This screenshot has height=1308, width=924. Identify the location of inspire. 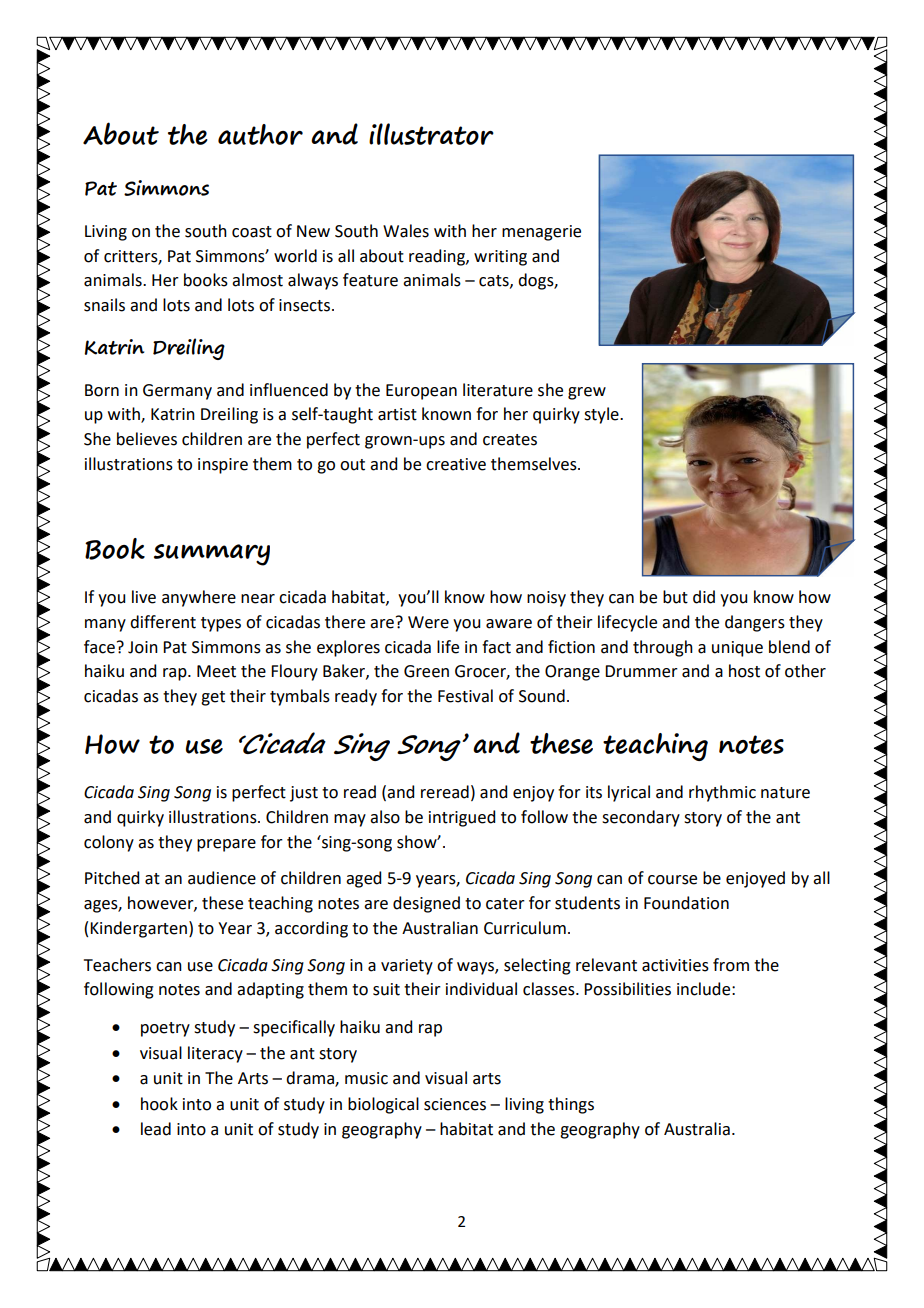
(223, 466).
